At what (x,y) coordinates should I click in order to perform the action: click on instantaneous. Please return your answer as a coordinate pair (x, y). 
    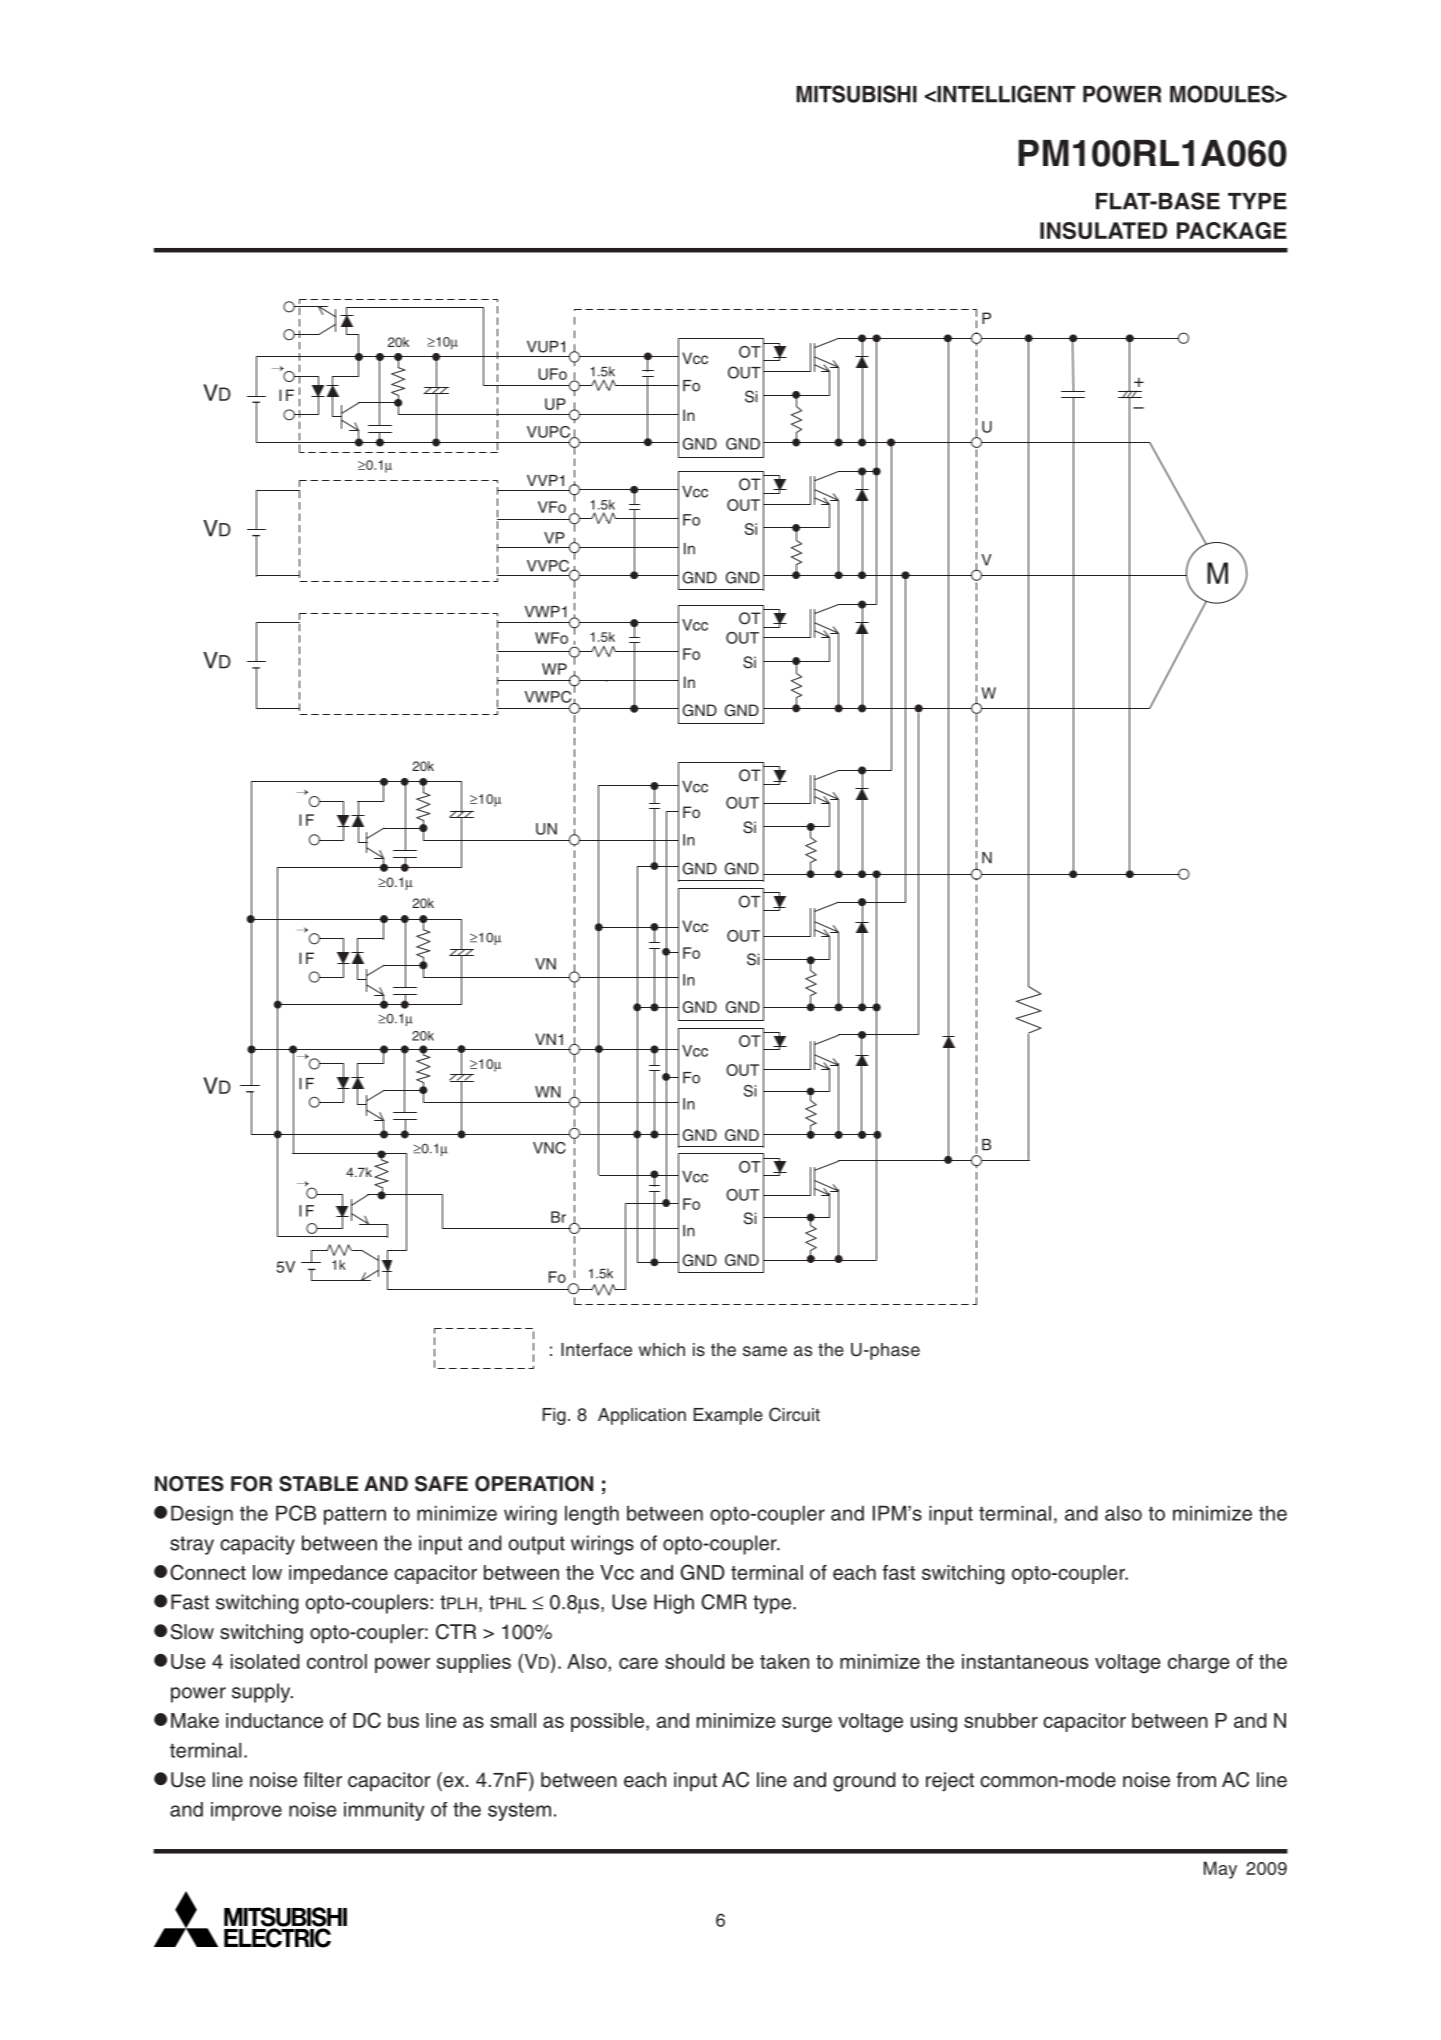
    Looking at the image, I should click on (1025, 1661).
